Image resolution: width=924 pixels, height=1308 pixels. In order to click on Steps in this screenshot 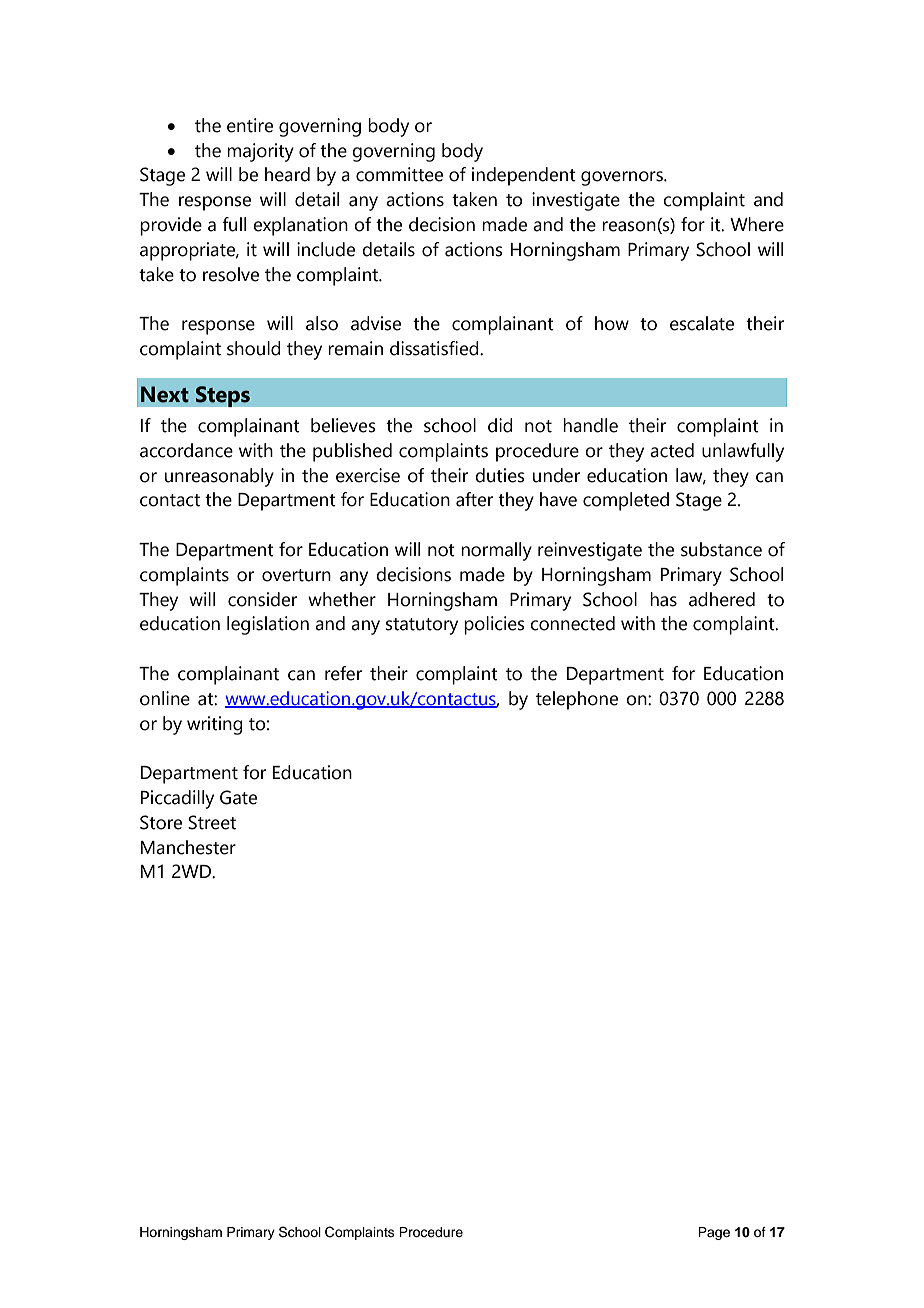, I will do `click(222, 396)`.
